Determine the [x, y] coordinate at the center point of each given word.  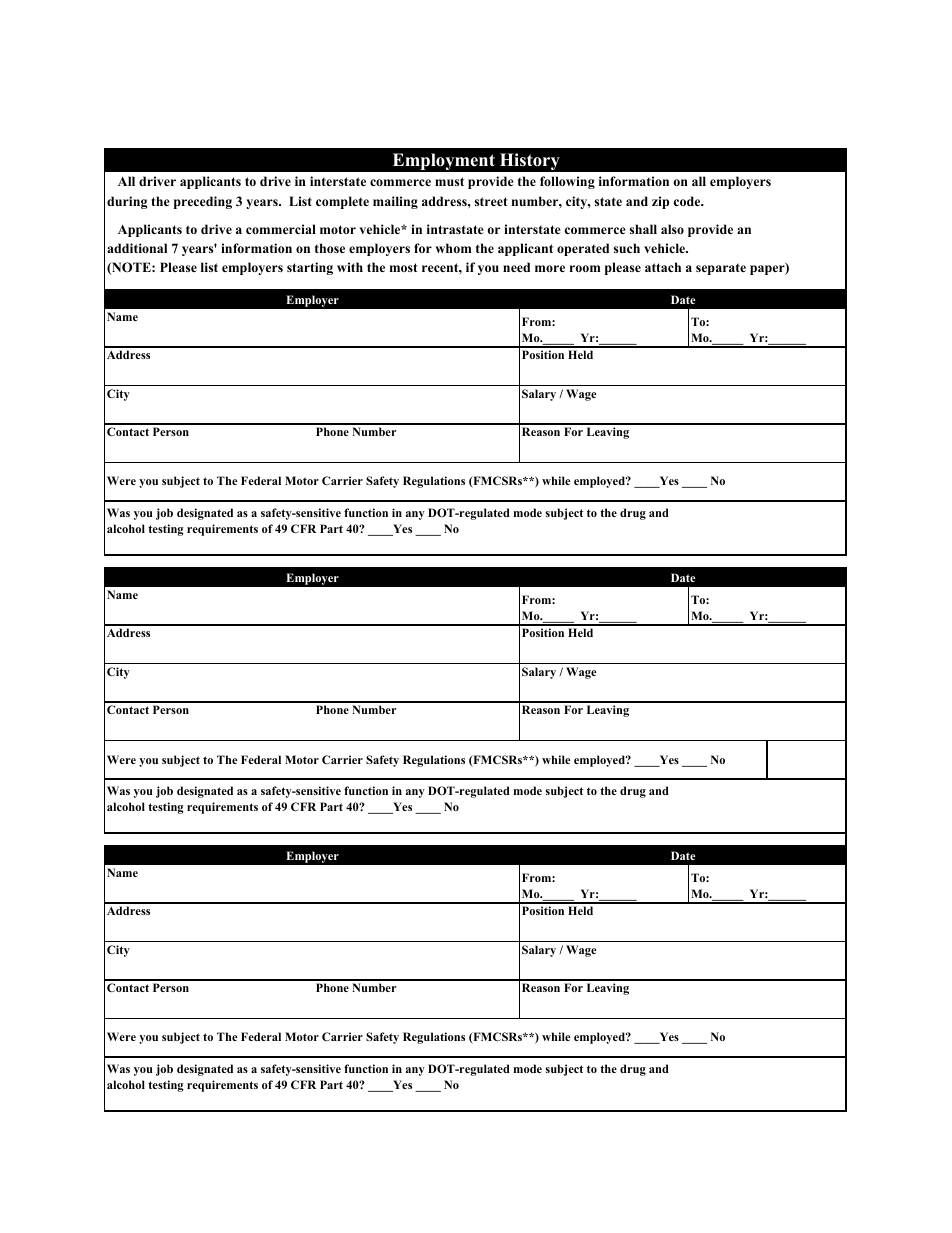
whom [453, 248]
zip [660, 202]
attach [663, 267]
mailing [395, 202]
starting [310, 268]
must [449, 181]
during [127, 202]
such [627, 248]
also [672, 229]
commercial [281, 229]
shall [643, 229]
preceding [203, 202]
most [404, 267]
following [567, 182]
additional [137, 248]
